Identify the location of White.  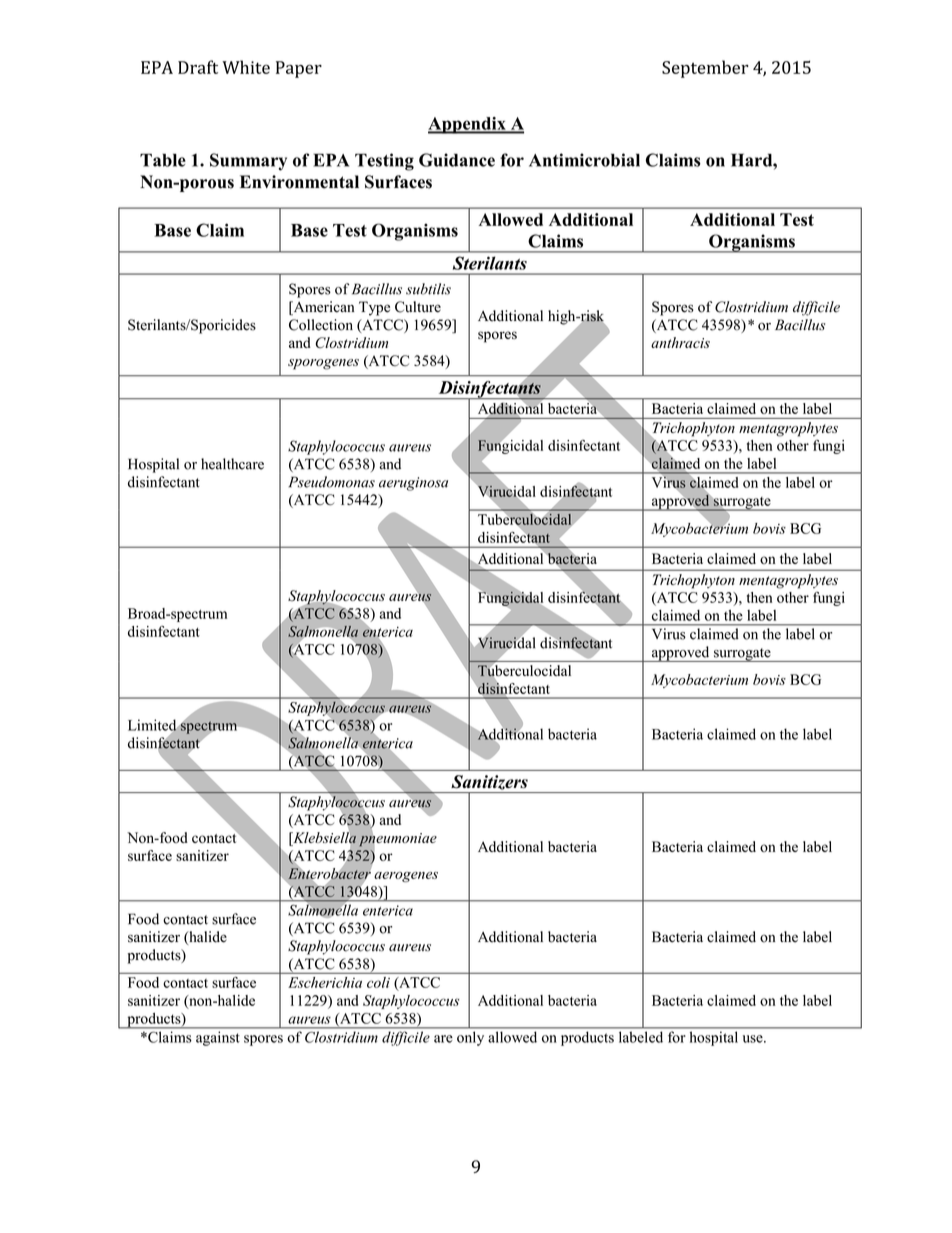
(246, 67).
